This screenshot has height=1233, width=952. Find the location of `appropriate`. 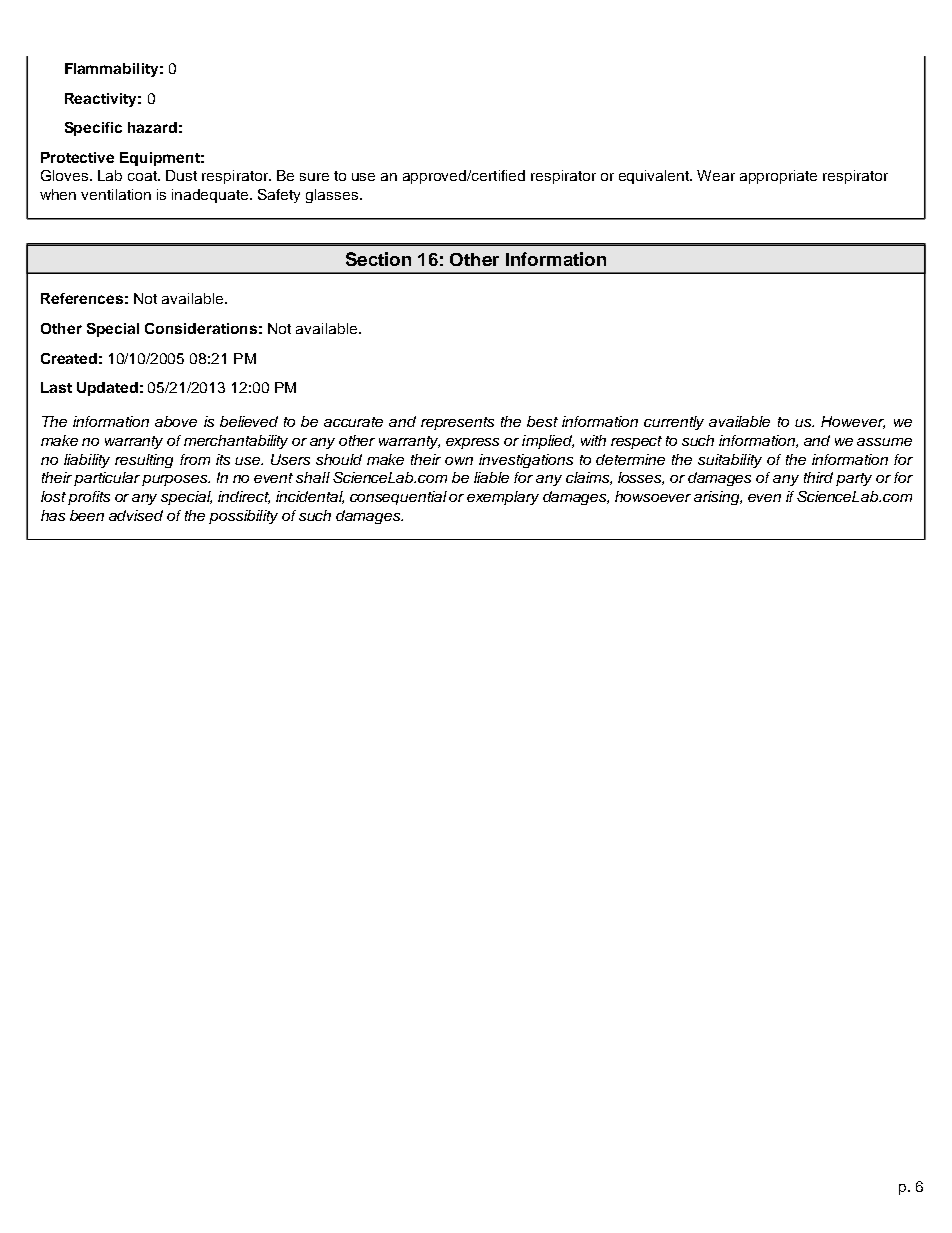

appropriate is located at coordinates (778, 177).
